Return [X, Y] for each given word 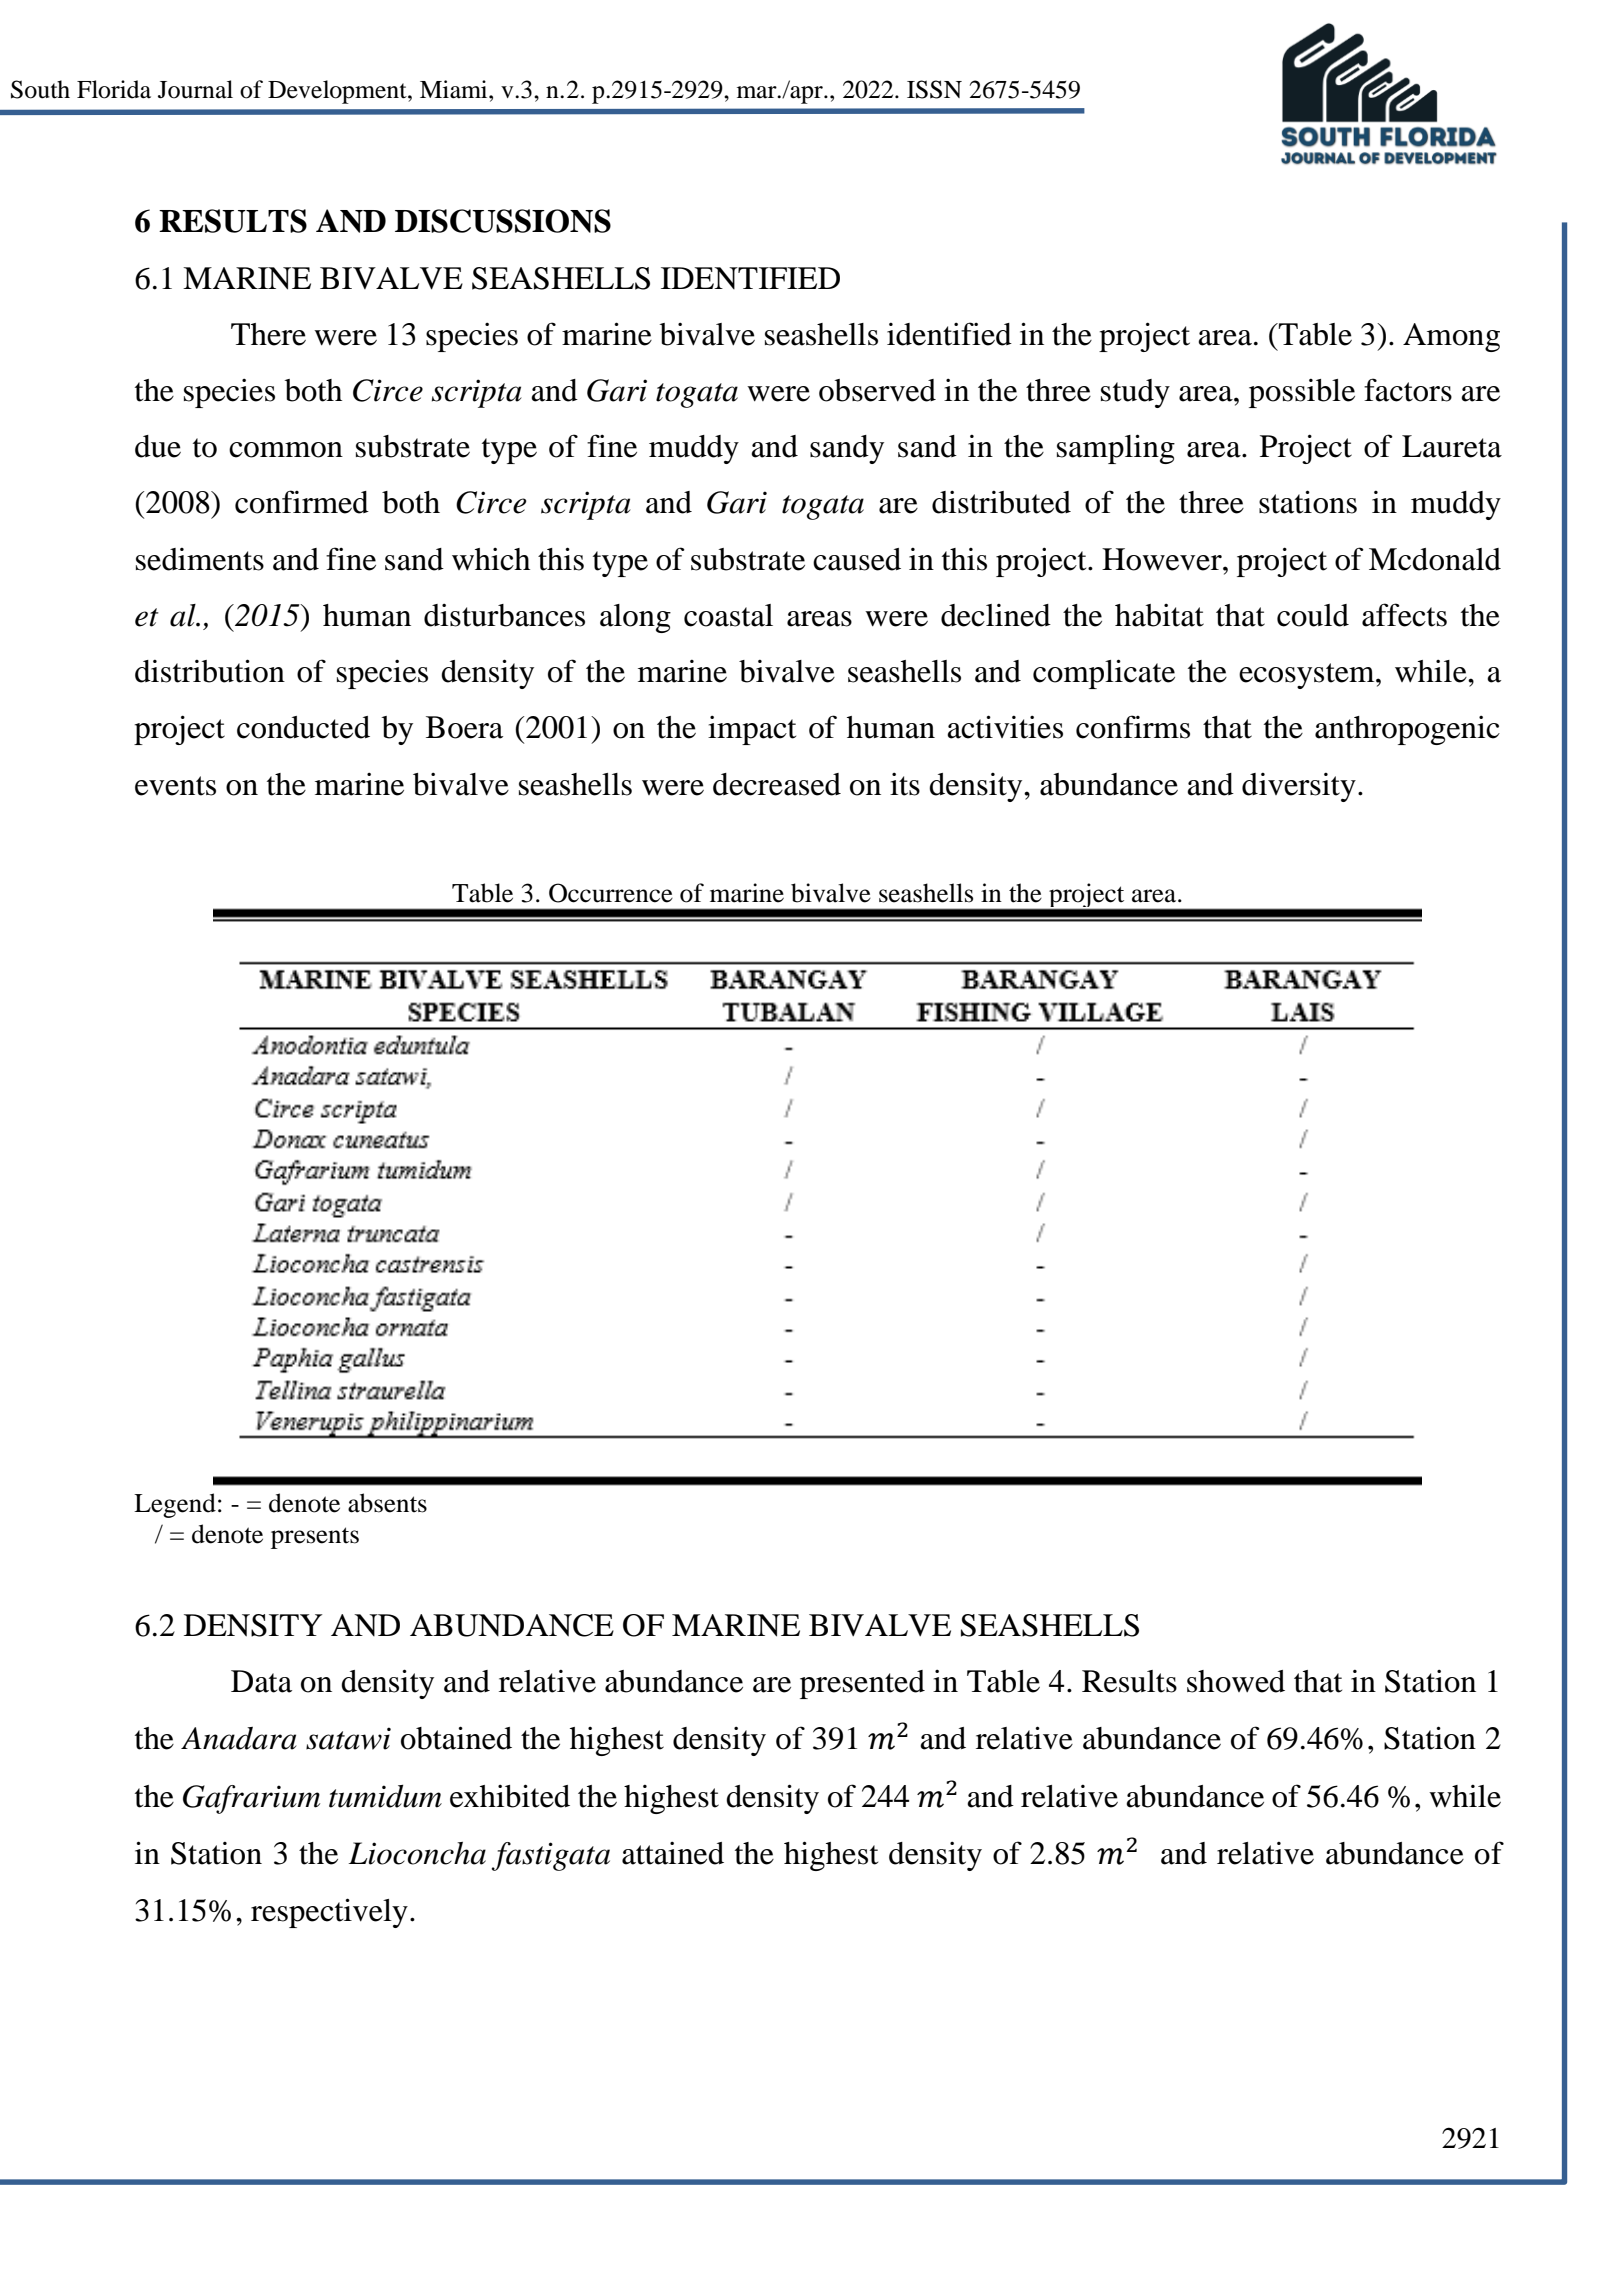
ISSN [934, 89]
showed [1236, 1681]
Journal [195, 89]
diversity [1299, 787]
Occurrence [611, 893]
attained [673, 1853]
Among [1451, 337]
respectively [329, 1913]
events [175, 786]
